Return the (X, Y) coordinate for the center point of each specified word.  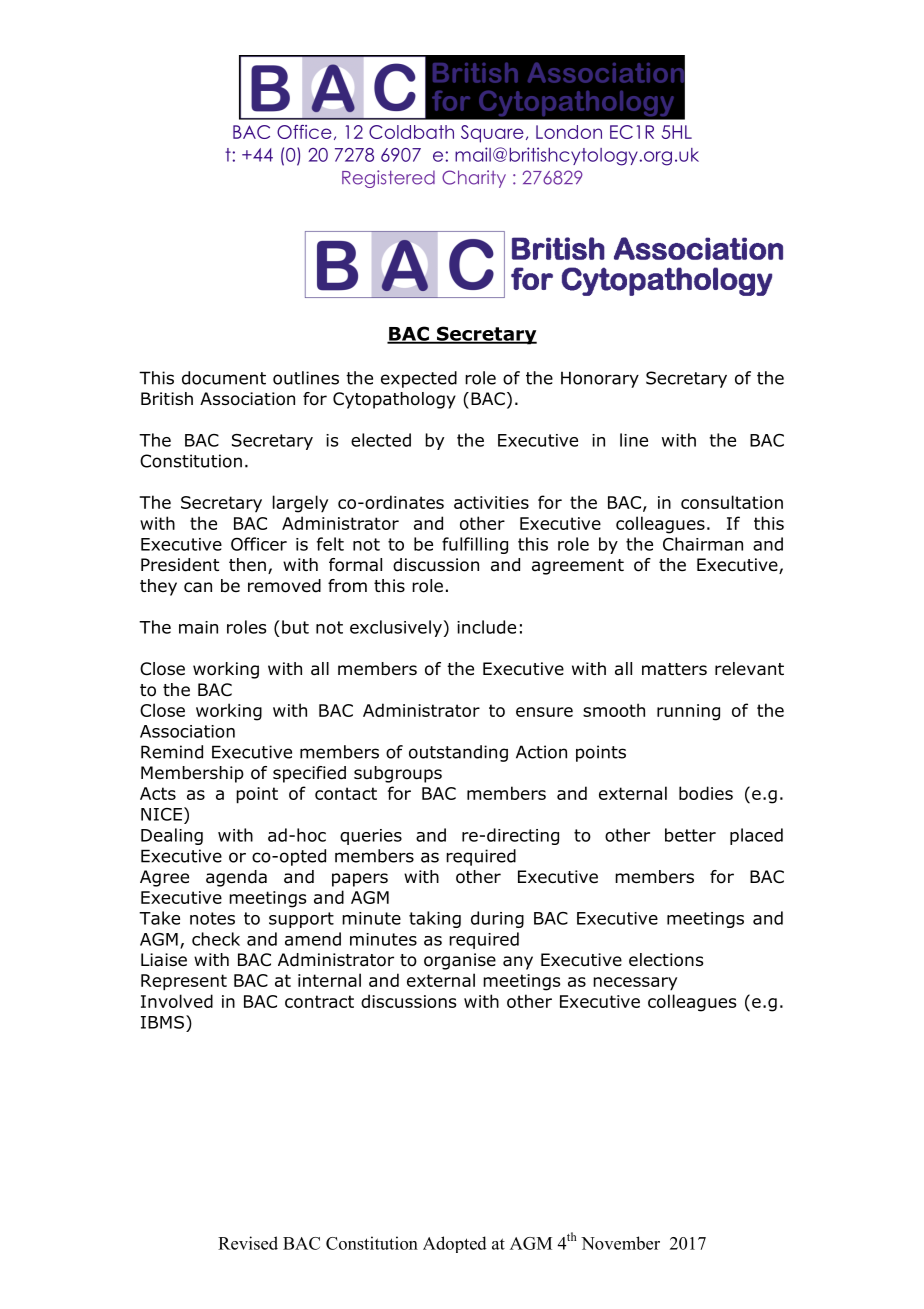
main (198, 627)
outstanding (458, 753)
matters (674, 669)
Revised (248, 1243)
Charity (474, 179)
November (620, 1243)
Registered (388, 179)
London (569, 132)
